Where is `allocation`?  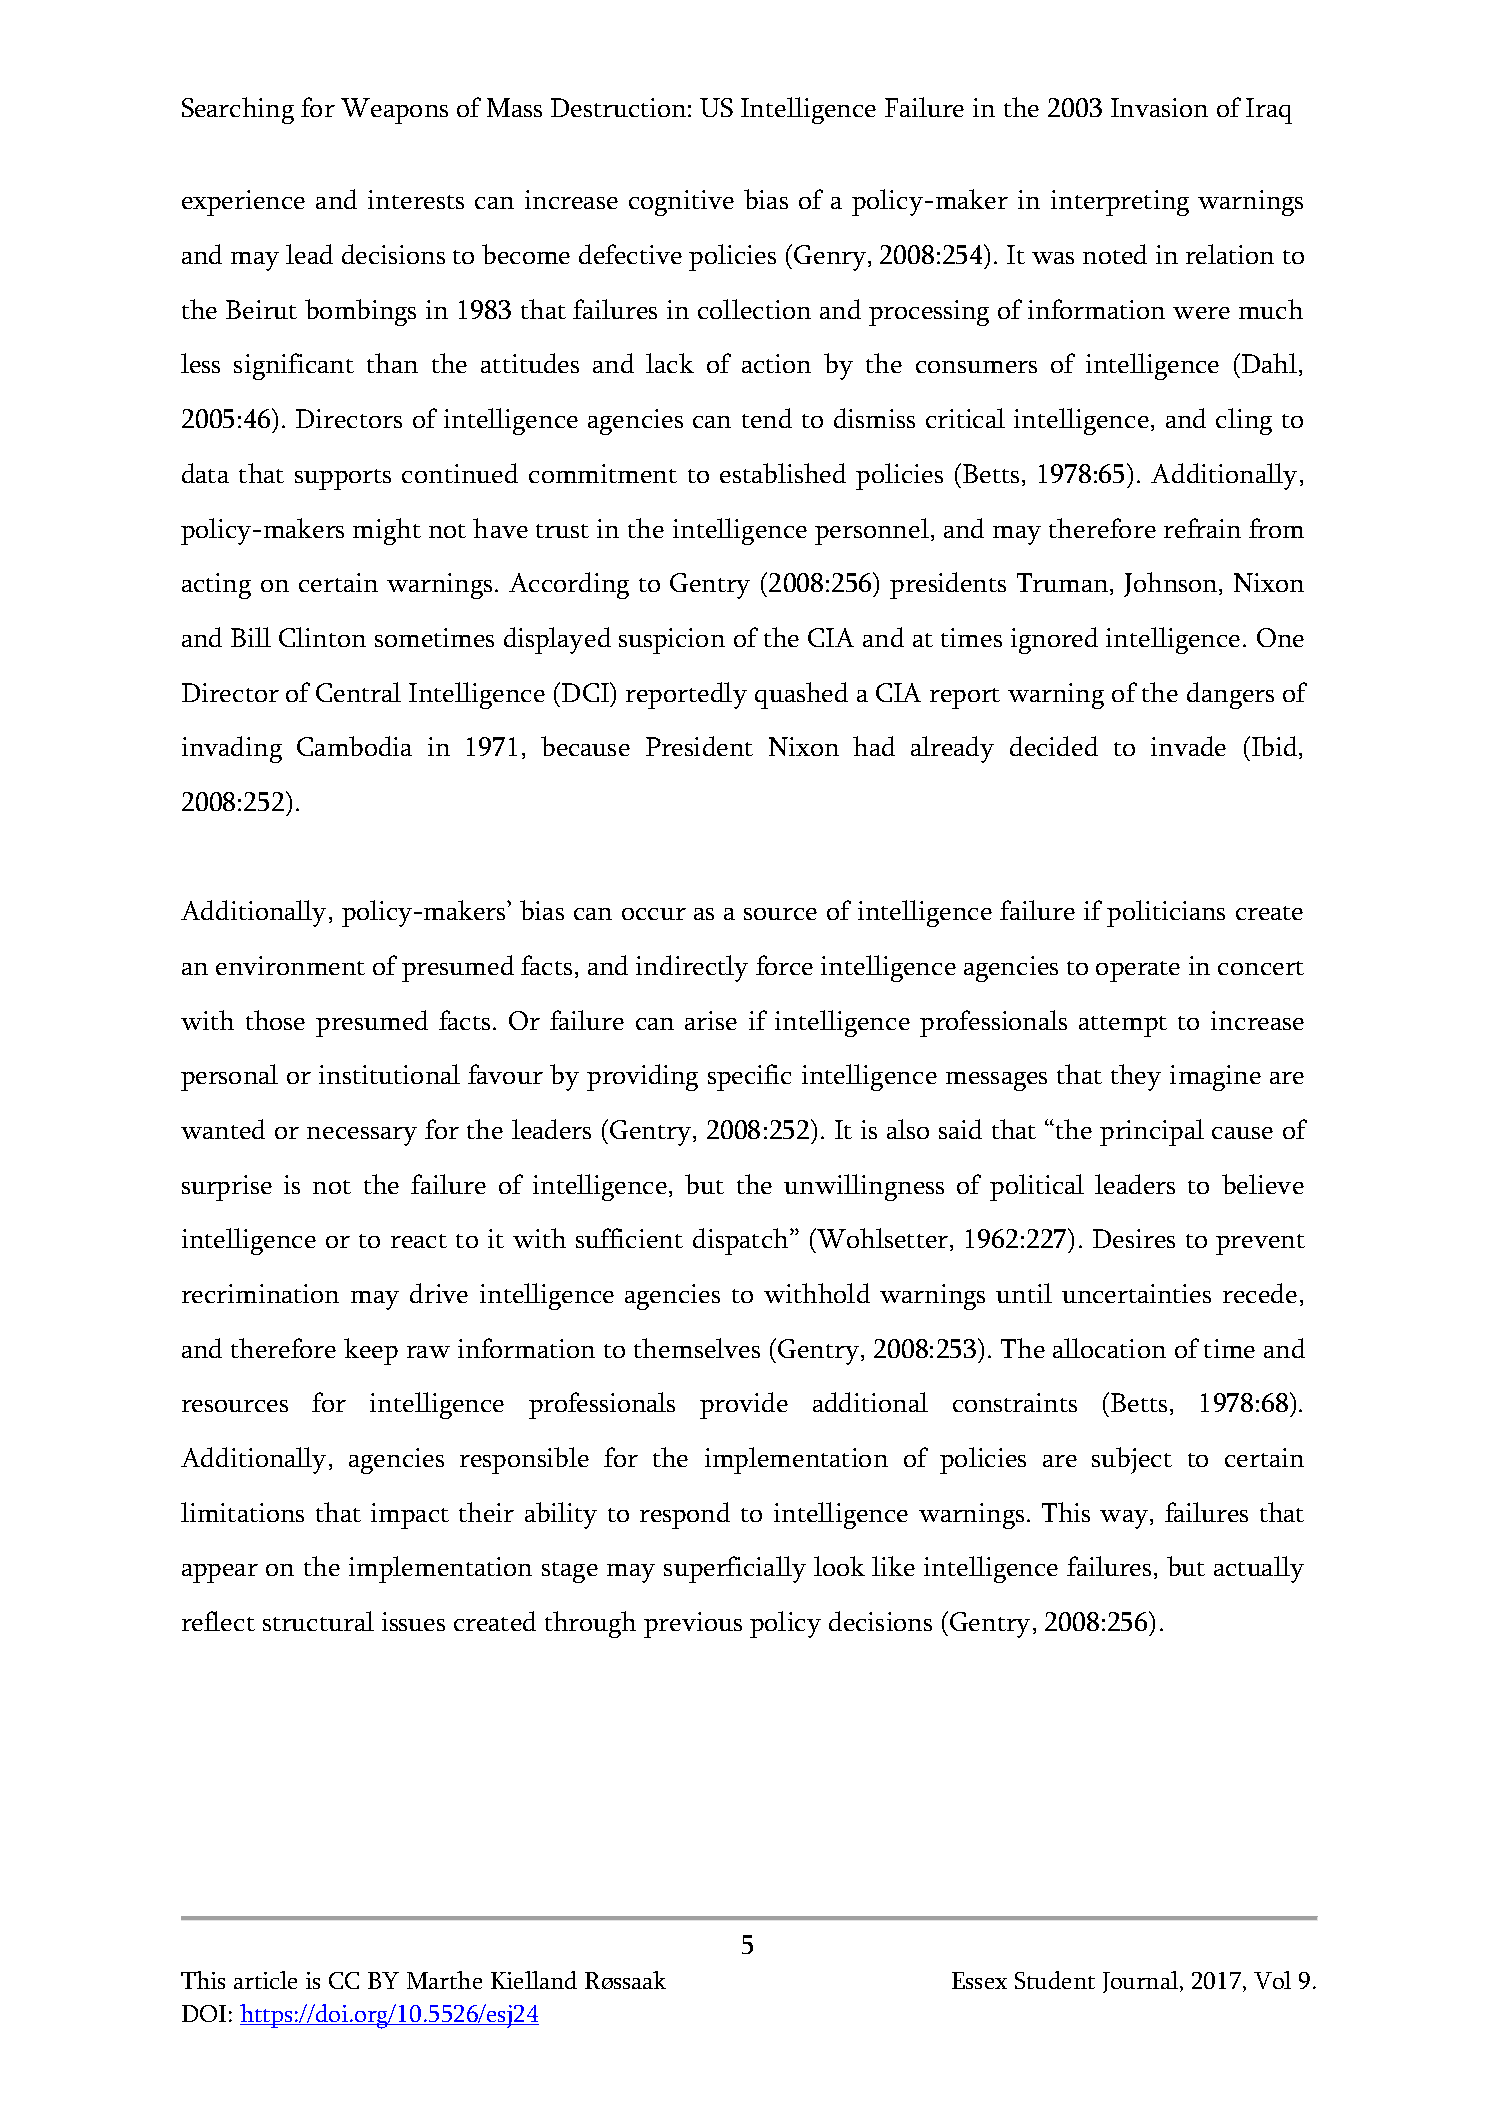 allocation is located at coordinates (1109, 1348).
